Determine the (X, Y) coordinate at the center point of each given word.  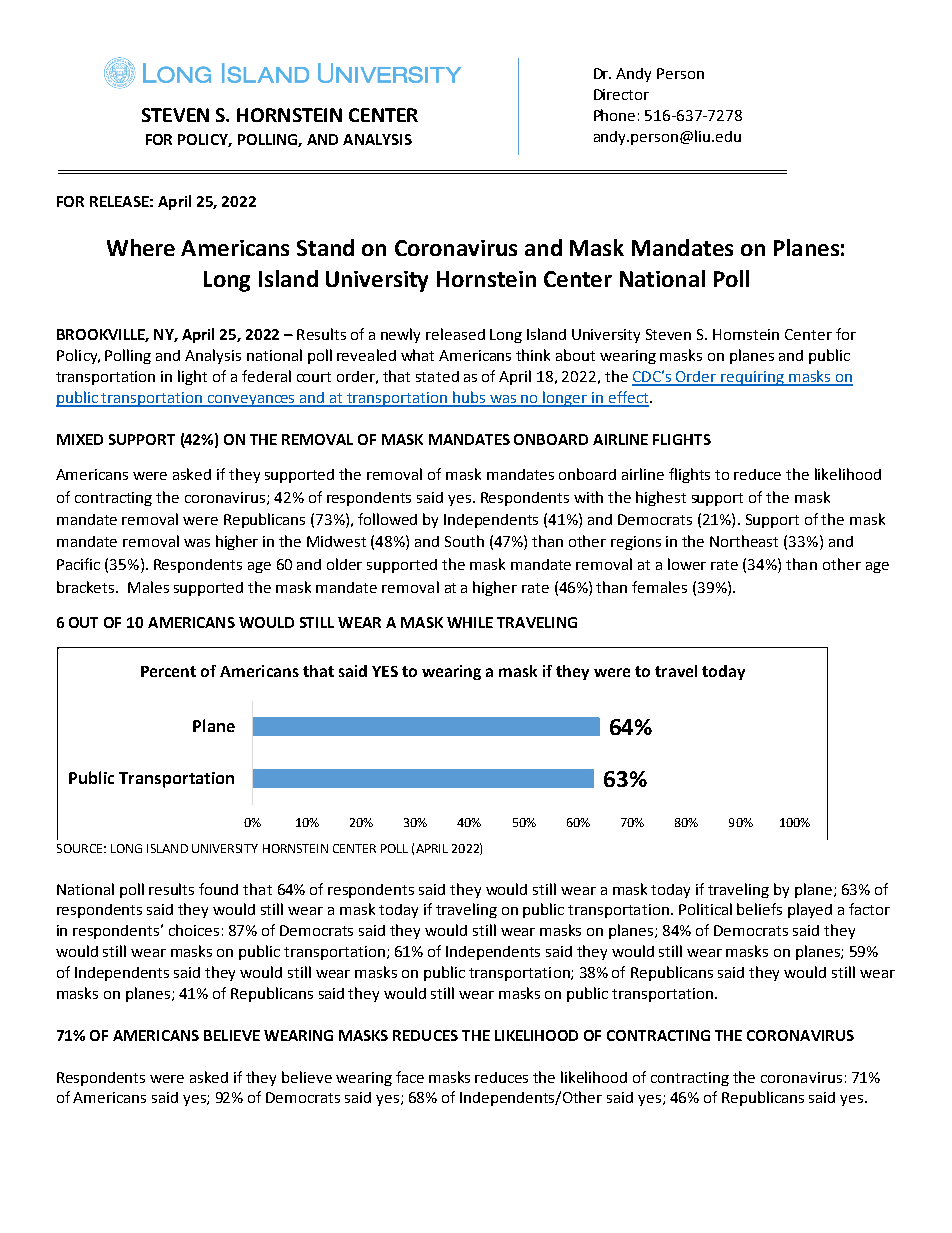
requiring (752, 378)
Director (621, 94)
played (810, 910)
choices (194, 930)
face (410, 1077)
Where (141, 247)
